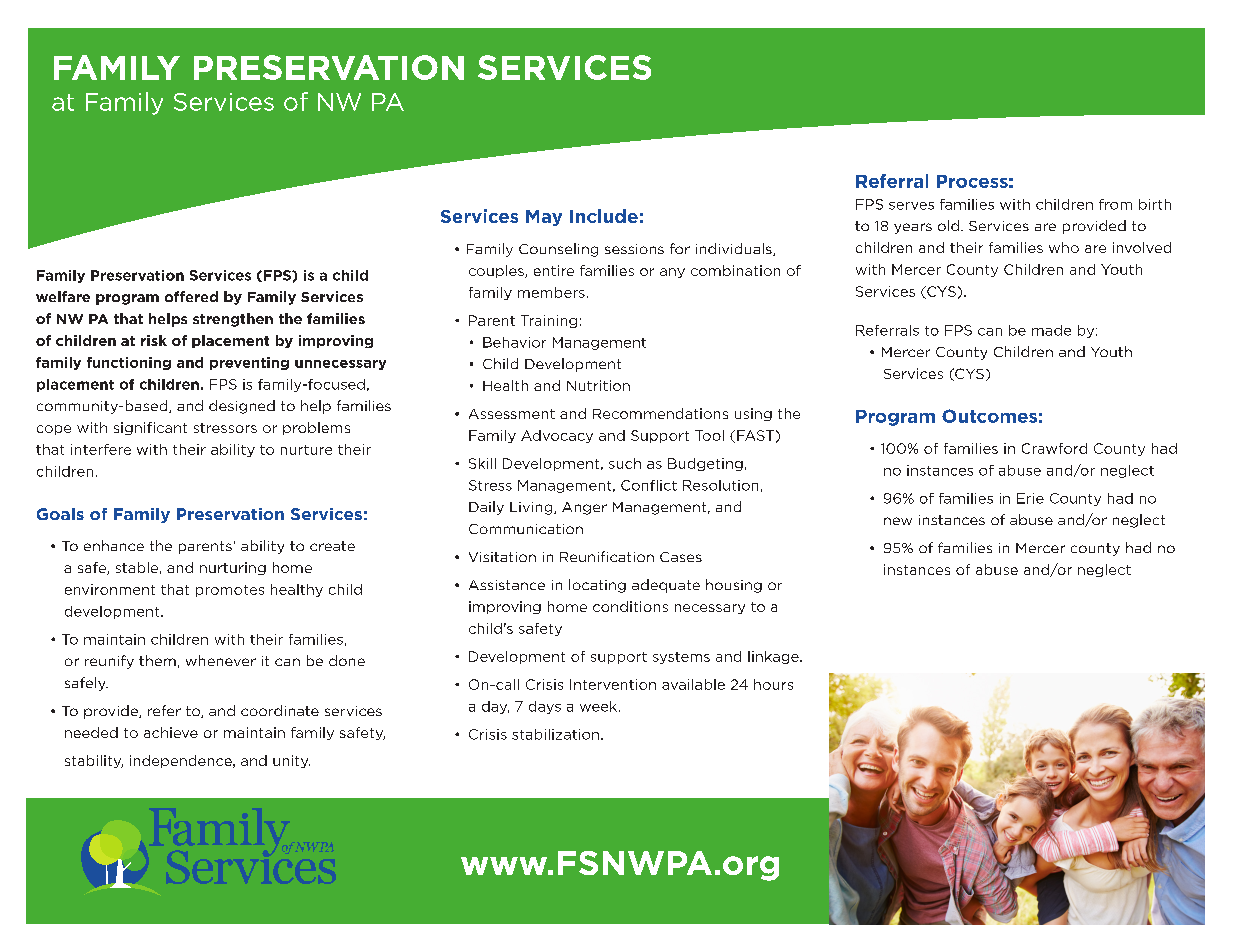 This page has width=1233, height=952. Describe the element at coordinates (625, 463) in the page. I see `such` at that location.
